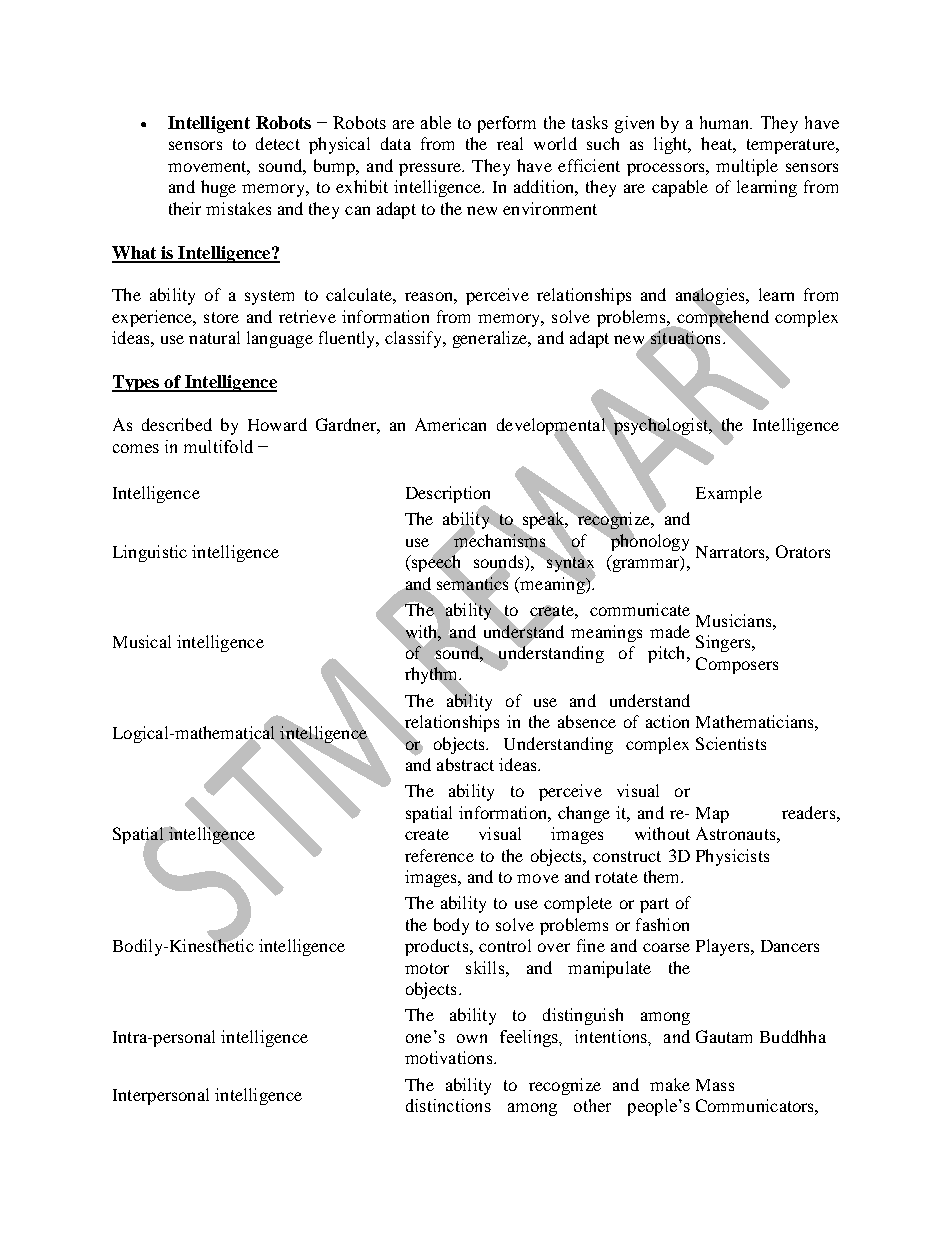 This image has width=952, height=1233. I want to click on Musical, so click(142, 641).
